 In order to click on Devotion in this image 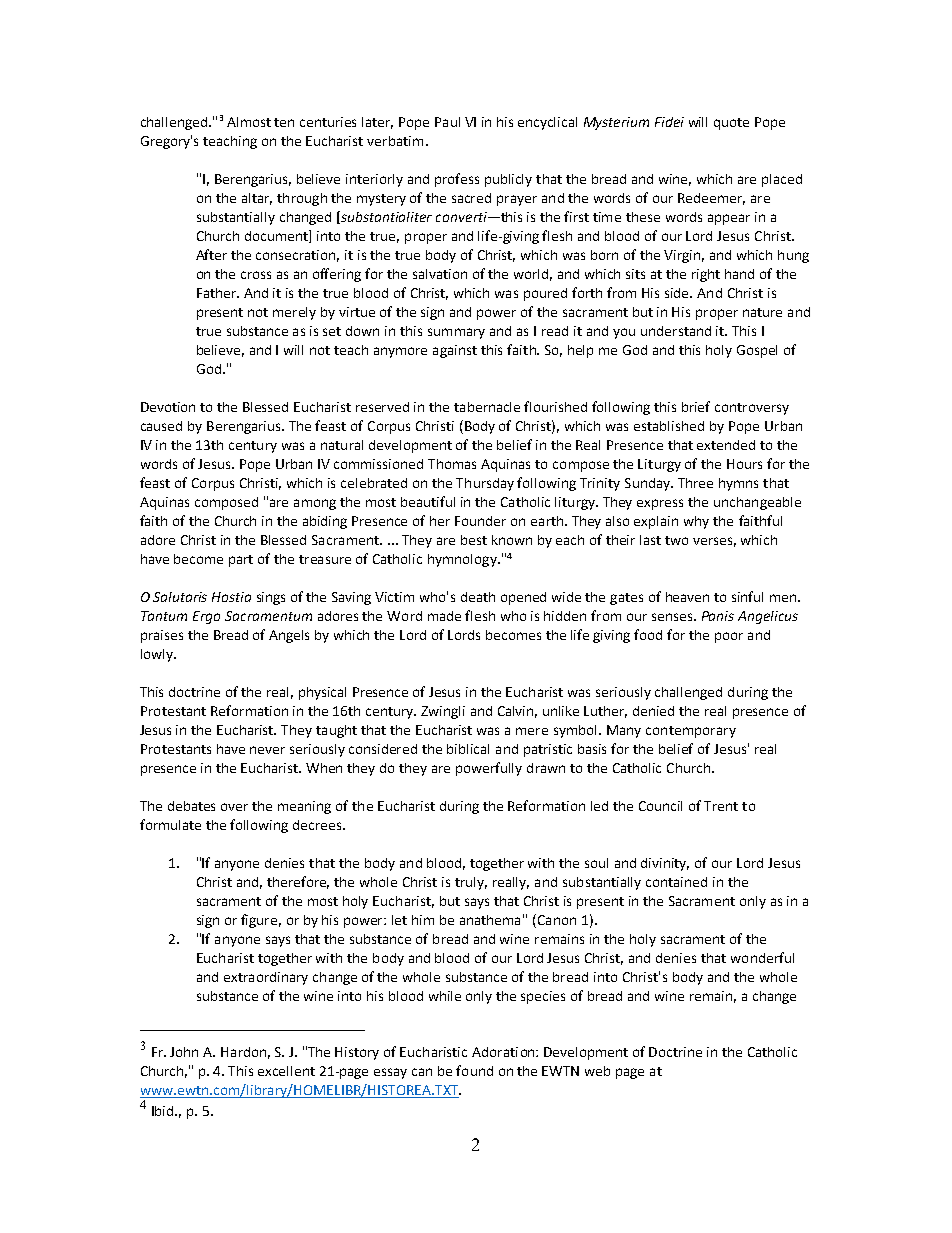, I will do `click(168, 407)`.
